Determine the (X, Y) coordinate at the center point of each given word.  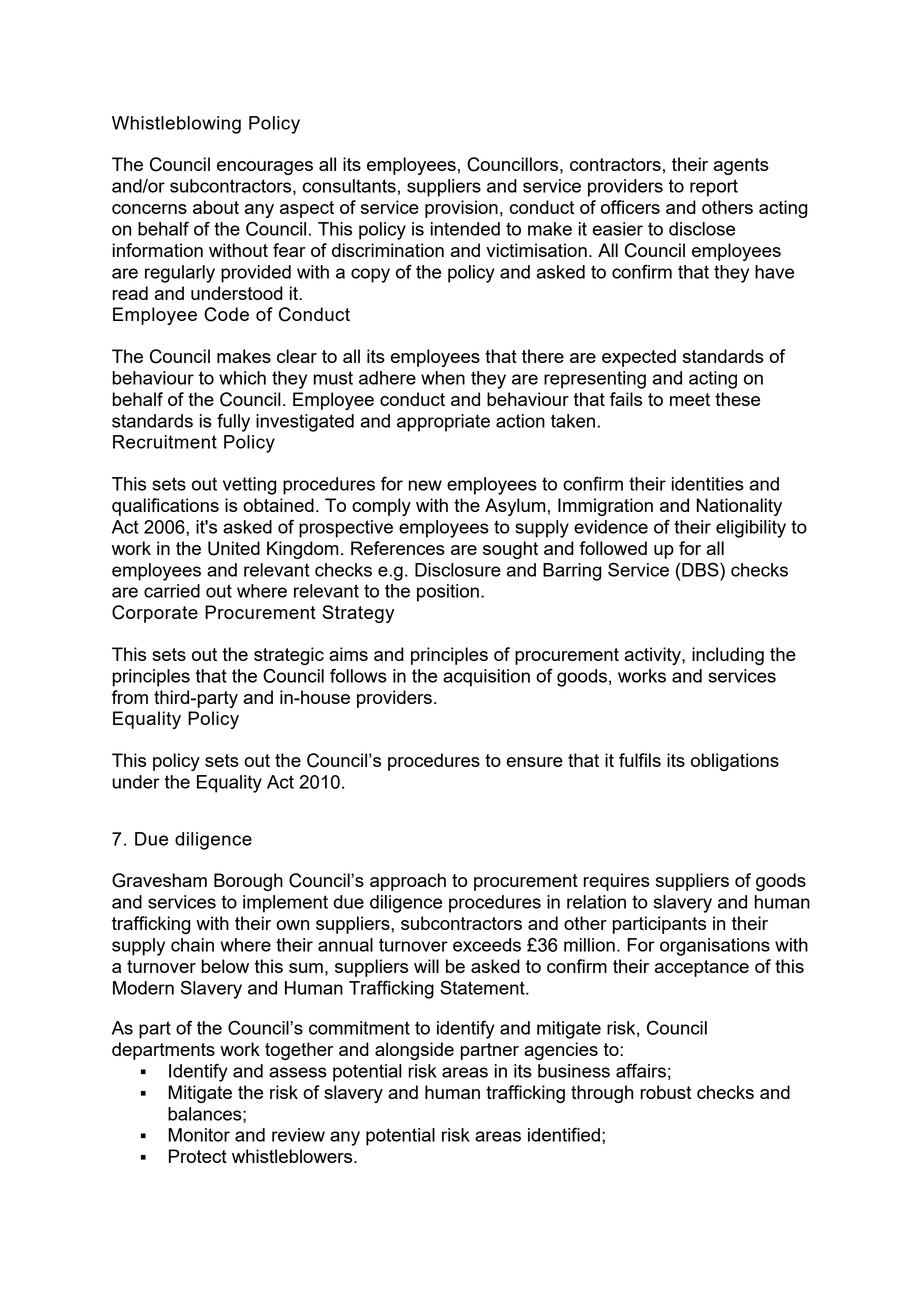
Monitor (199, 1135)
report (714, 188)
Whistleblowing (176, 125)
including (728, 656)
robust (665, 1092)
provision (461, 209)
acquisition (486, 678)
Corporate (155, 614)
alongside (414, 1051)
